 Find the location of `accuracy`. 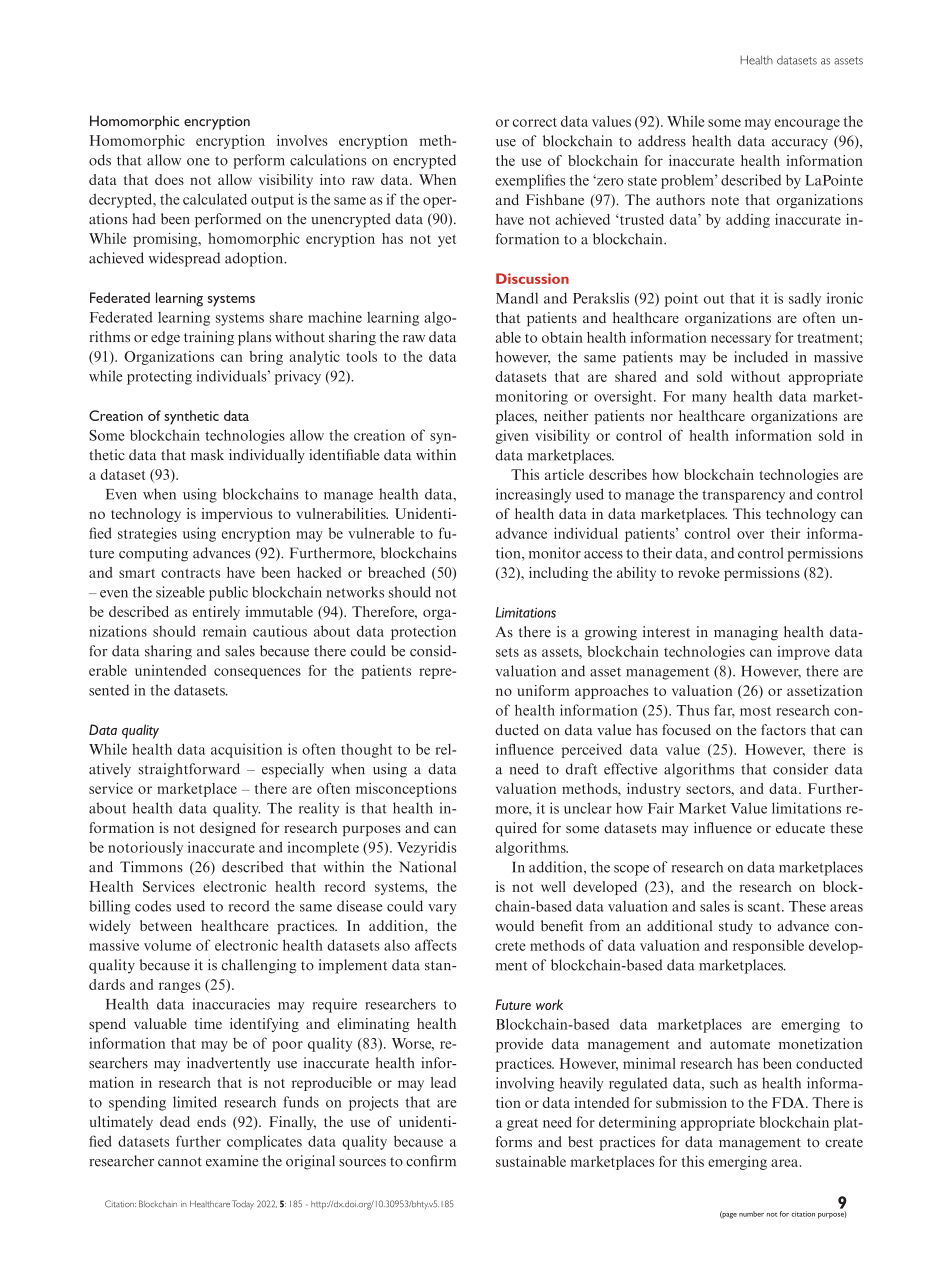

accuracy is located at coordinates (800, 144).
